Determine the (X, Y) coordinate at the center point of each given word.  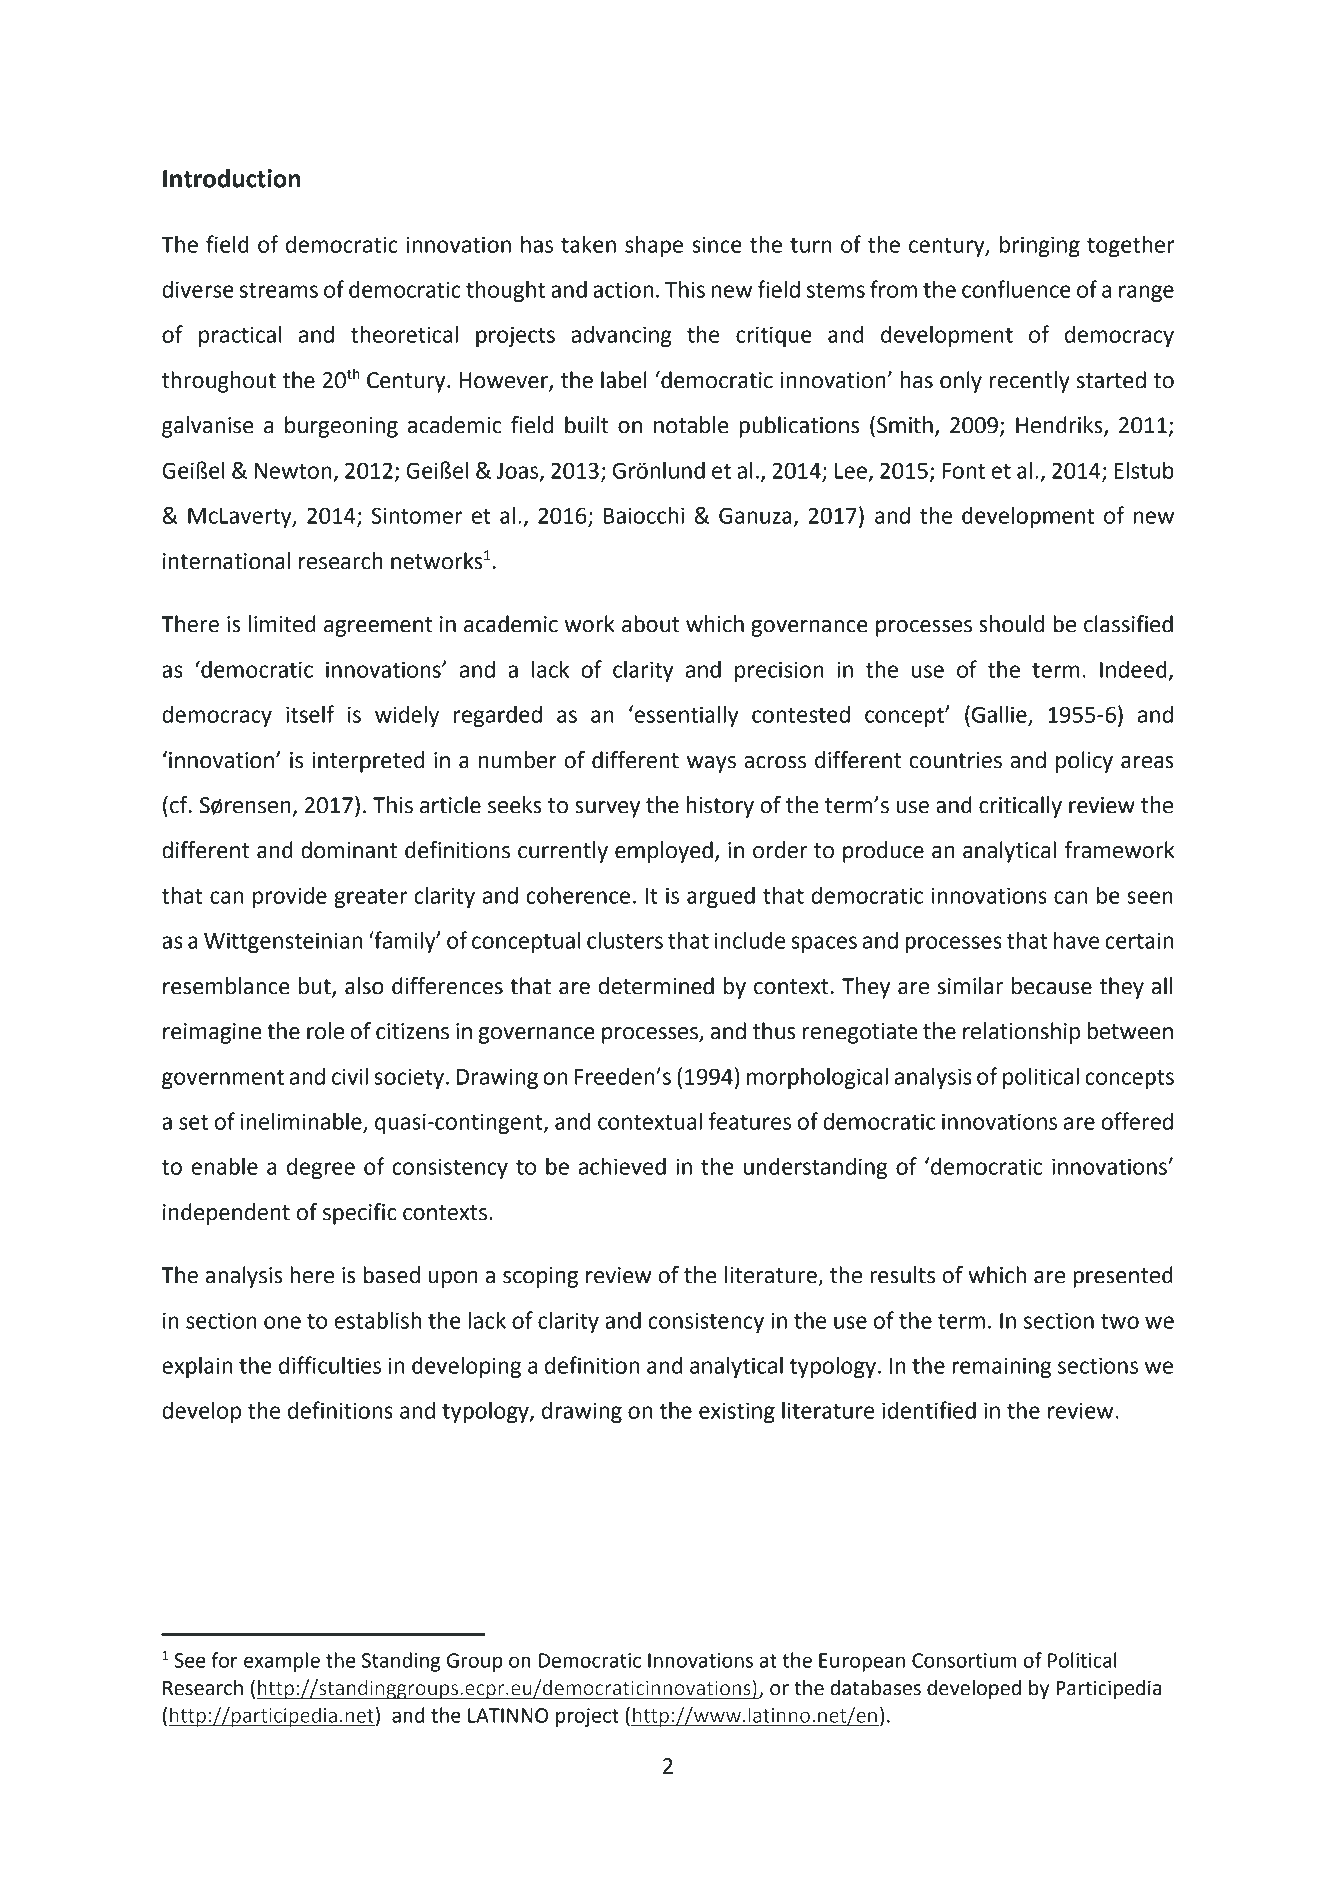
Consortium (964, 1660)
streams (279, 290)
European (862, 1662)
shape (654, 246)
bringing (1040, 246)
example (282, 1662)
